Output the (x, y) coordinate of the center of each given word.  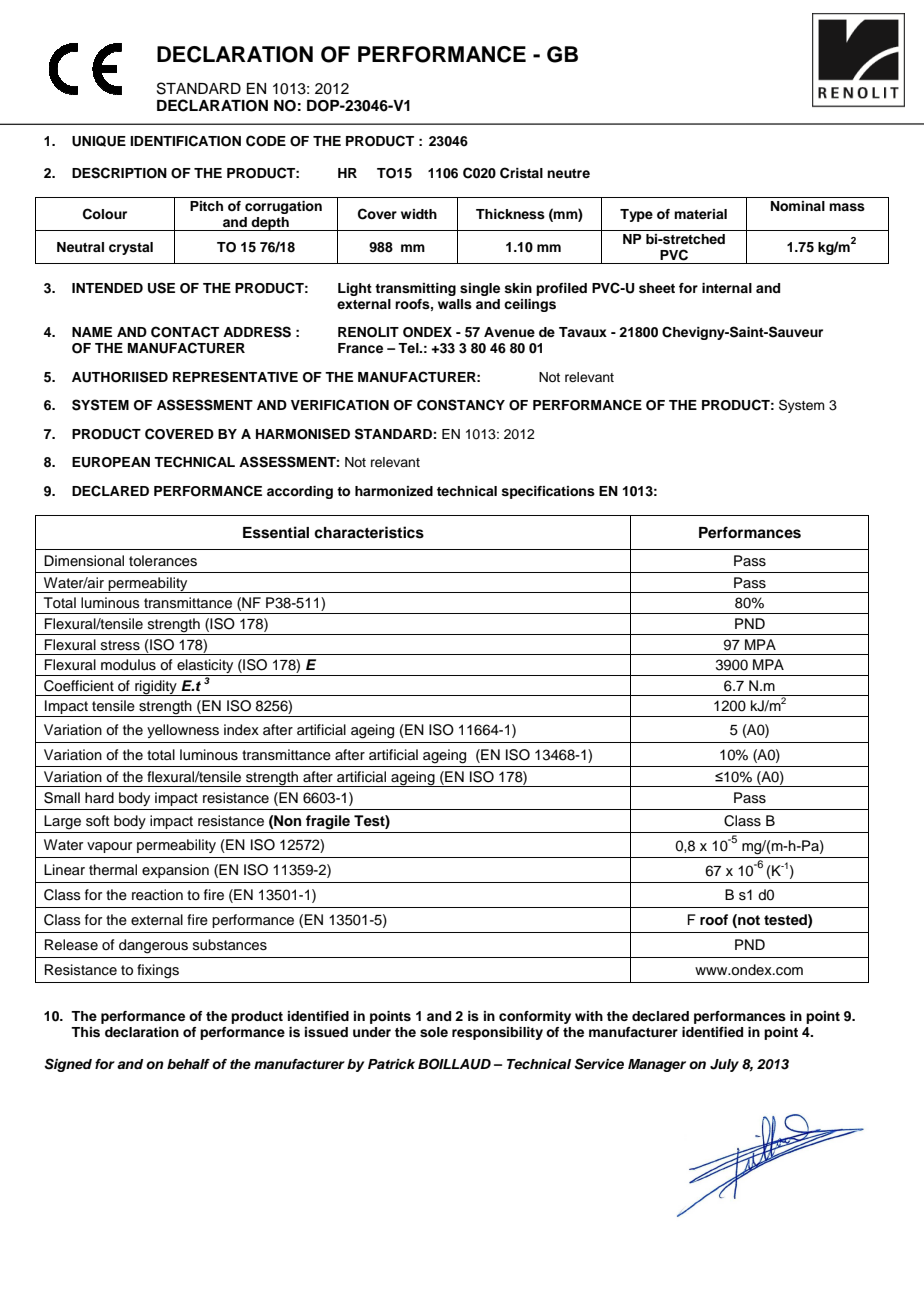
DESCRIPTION (119, 173)
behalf (188, 1064)
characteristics (369, 532)
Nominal (798, 206)
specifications (548, 492)
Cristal (521, 173)
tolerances (163, 561)
